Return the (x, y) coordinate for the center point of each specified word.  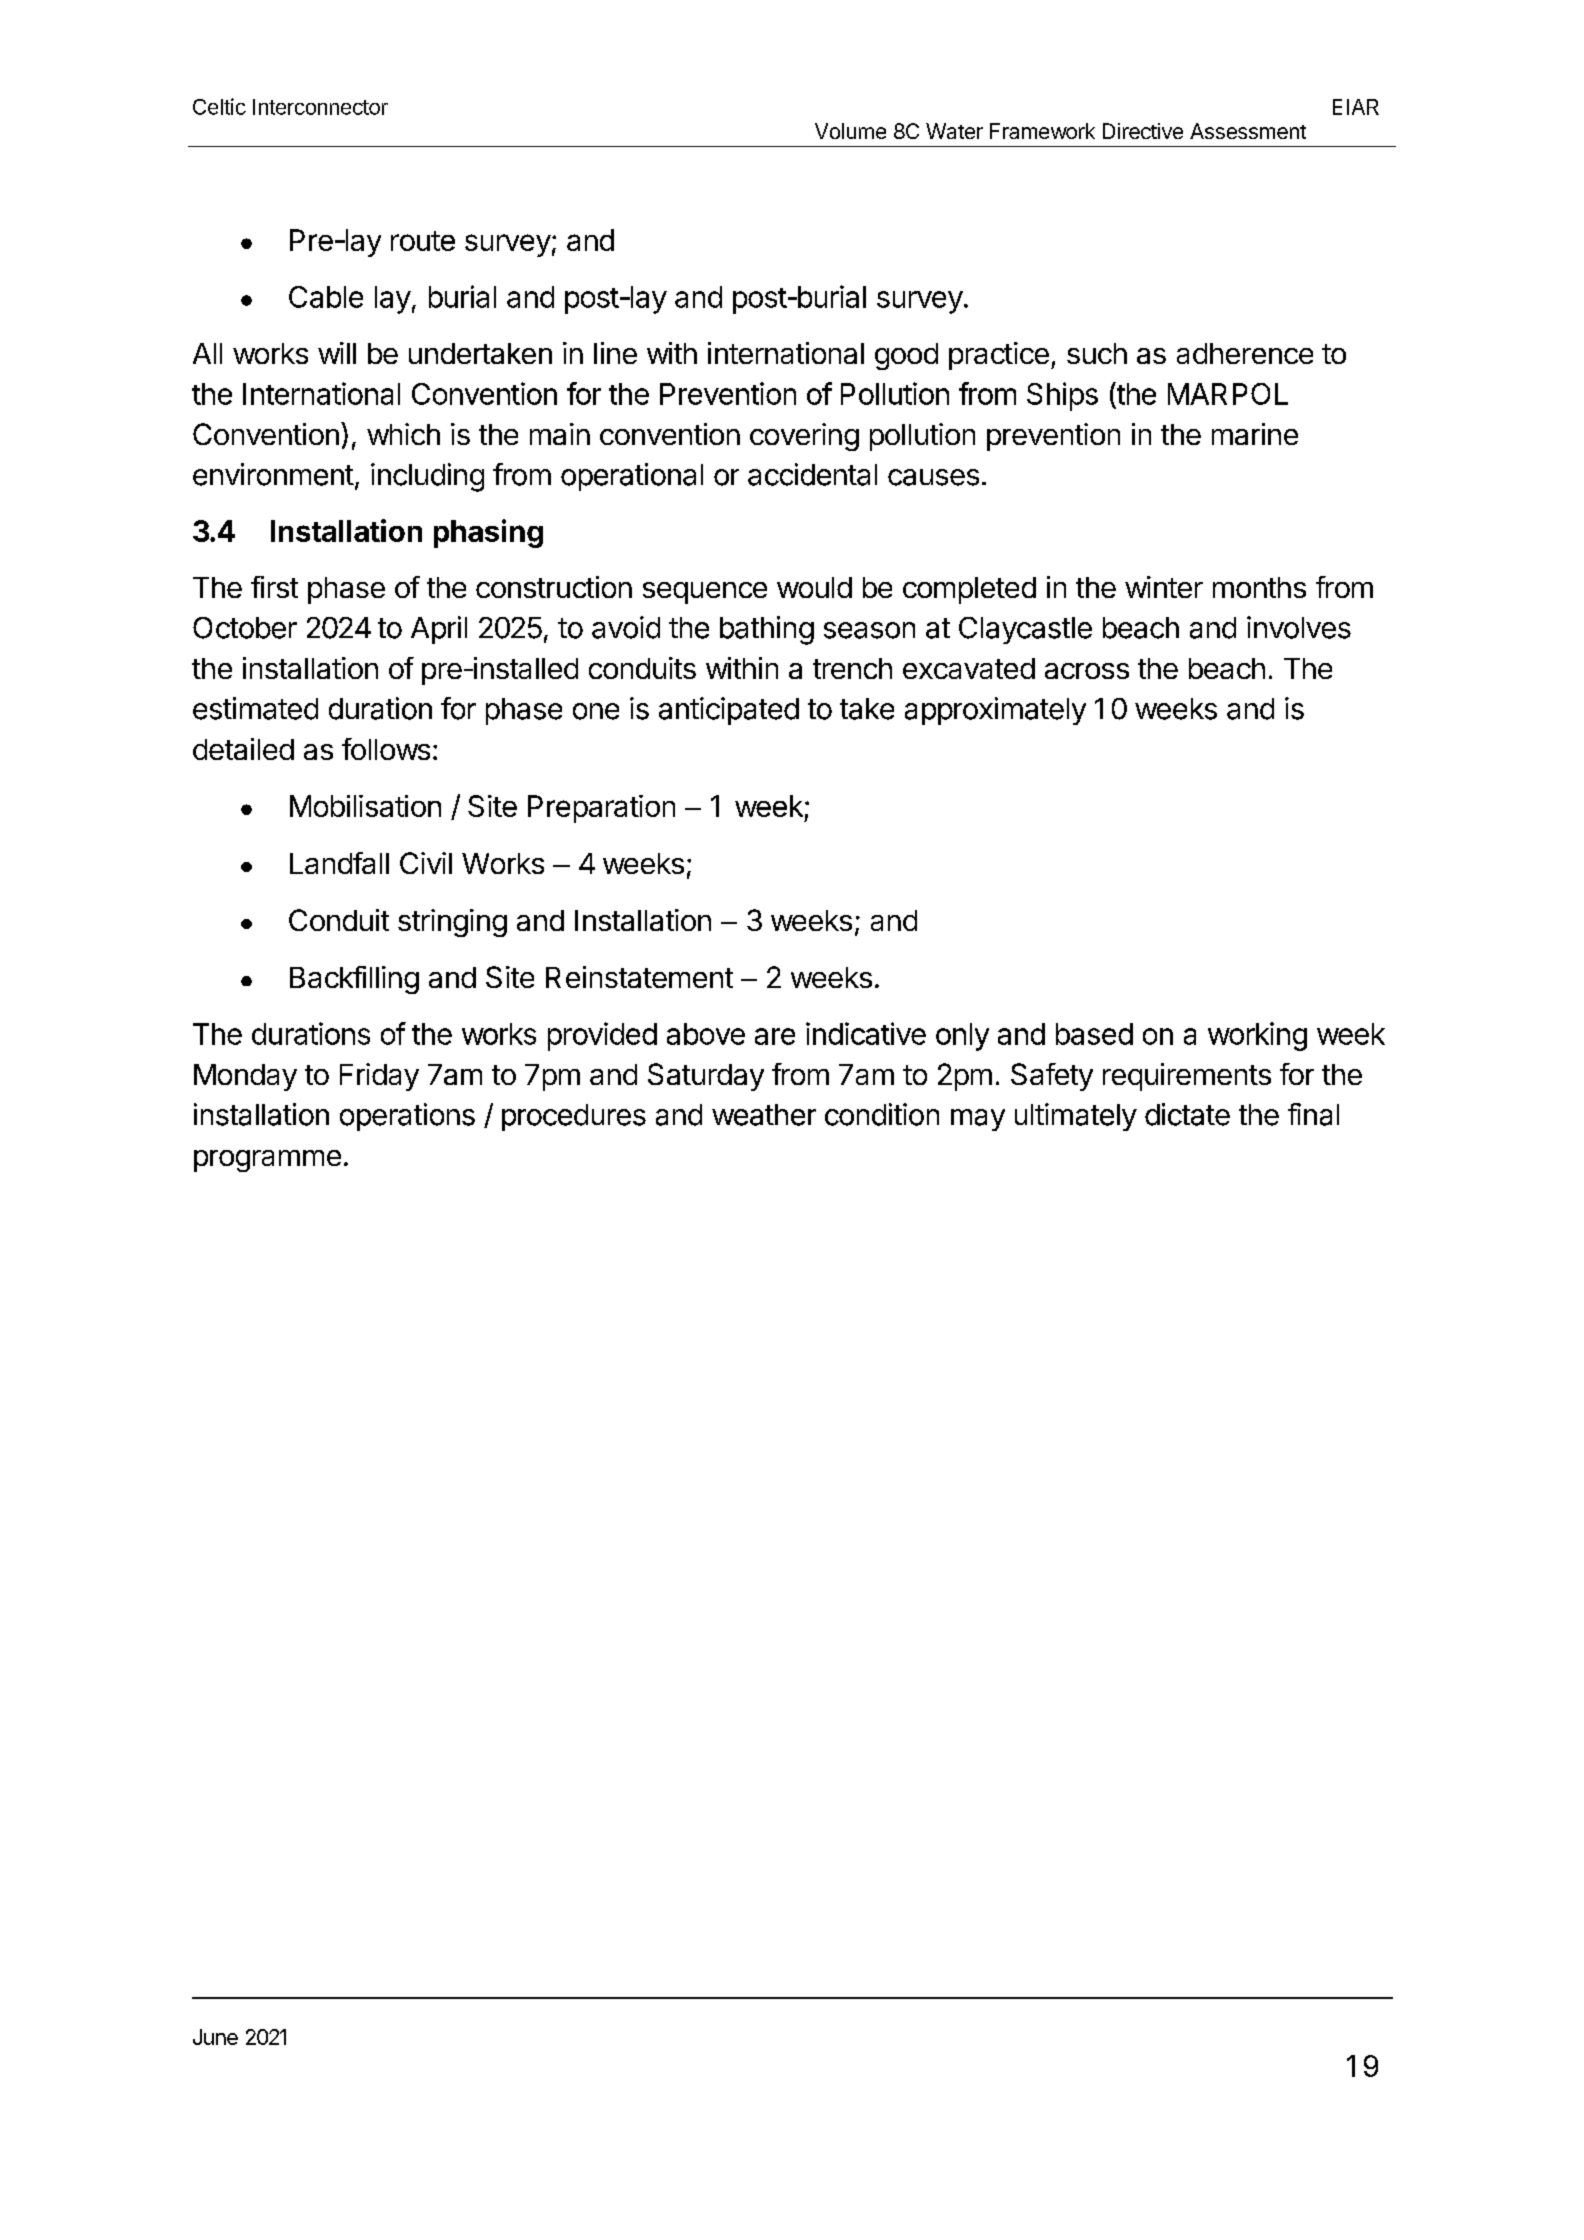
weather (764, 1115)
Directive (1143, 131)
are (775, 1036)
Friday (379, 1077)
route (423, 241)
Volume (850, 131)
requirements (1187, 1077)
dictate (1187, 1114)
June (215, 2037)
